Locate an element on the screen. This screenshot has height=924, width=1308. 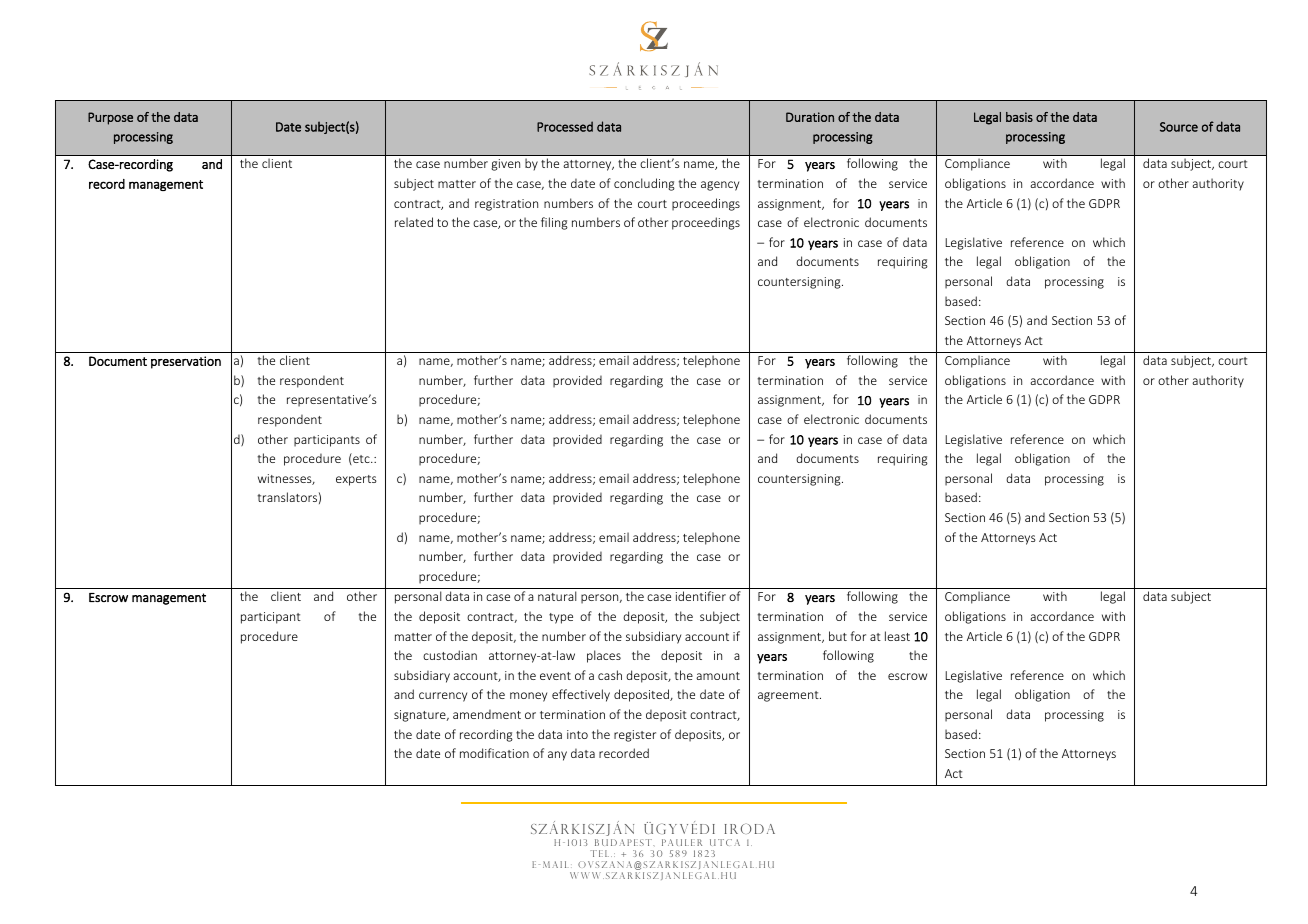
preservation is located at coordinates (186, 362).
